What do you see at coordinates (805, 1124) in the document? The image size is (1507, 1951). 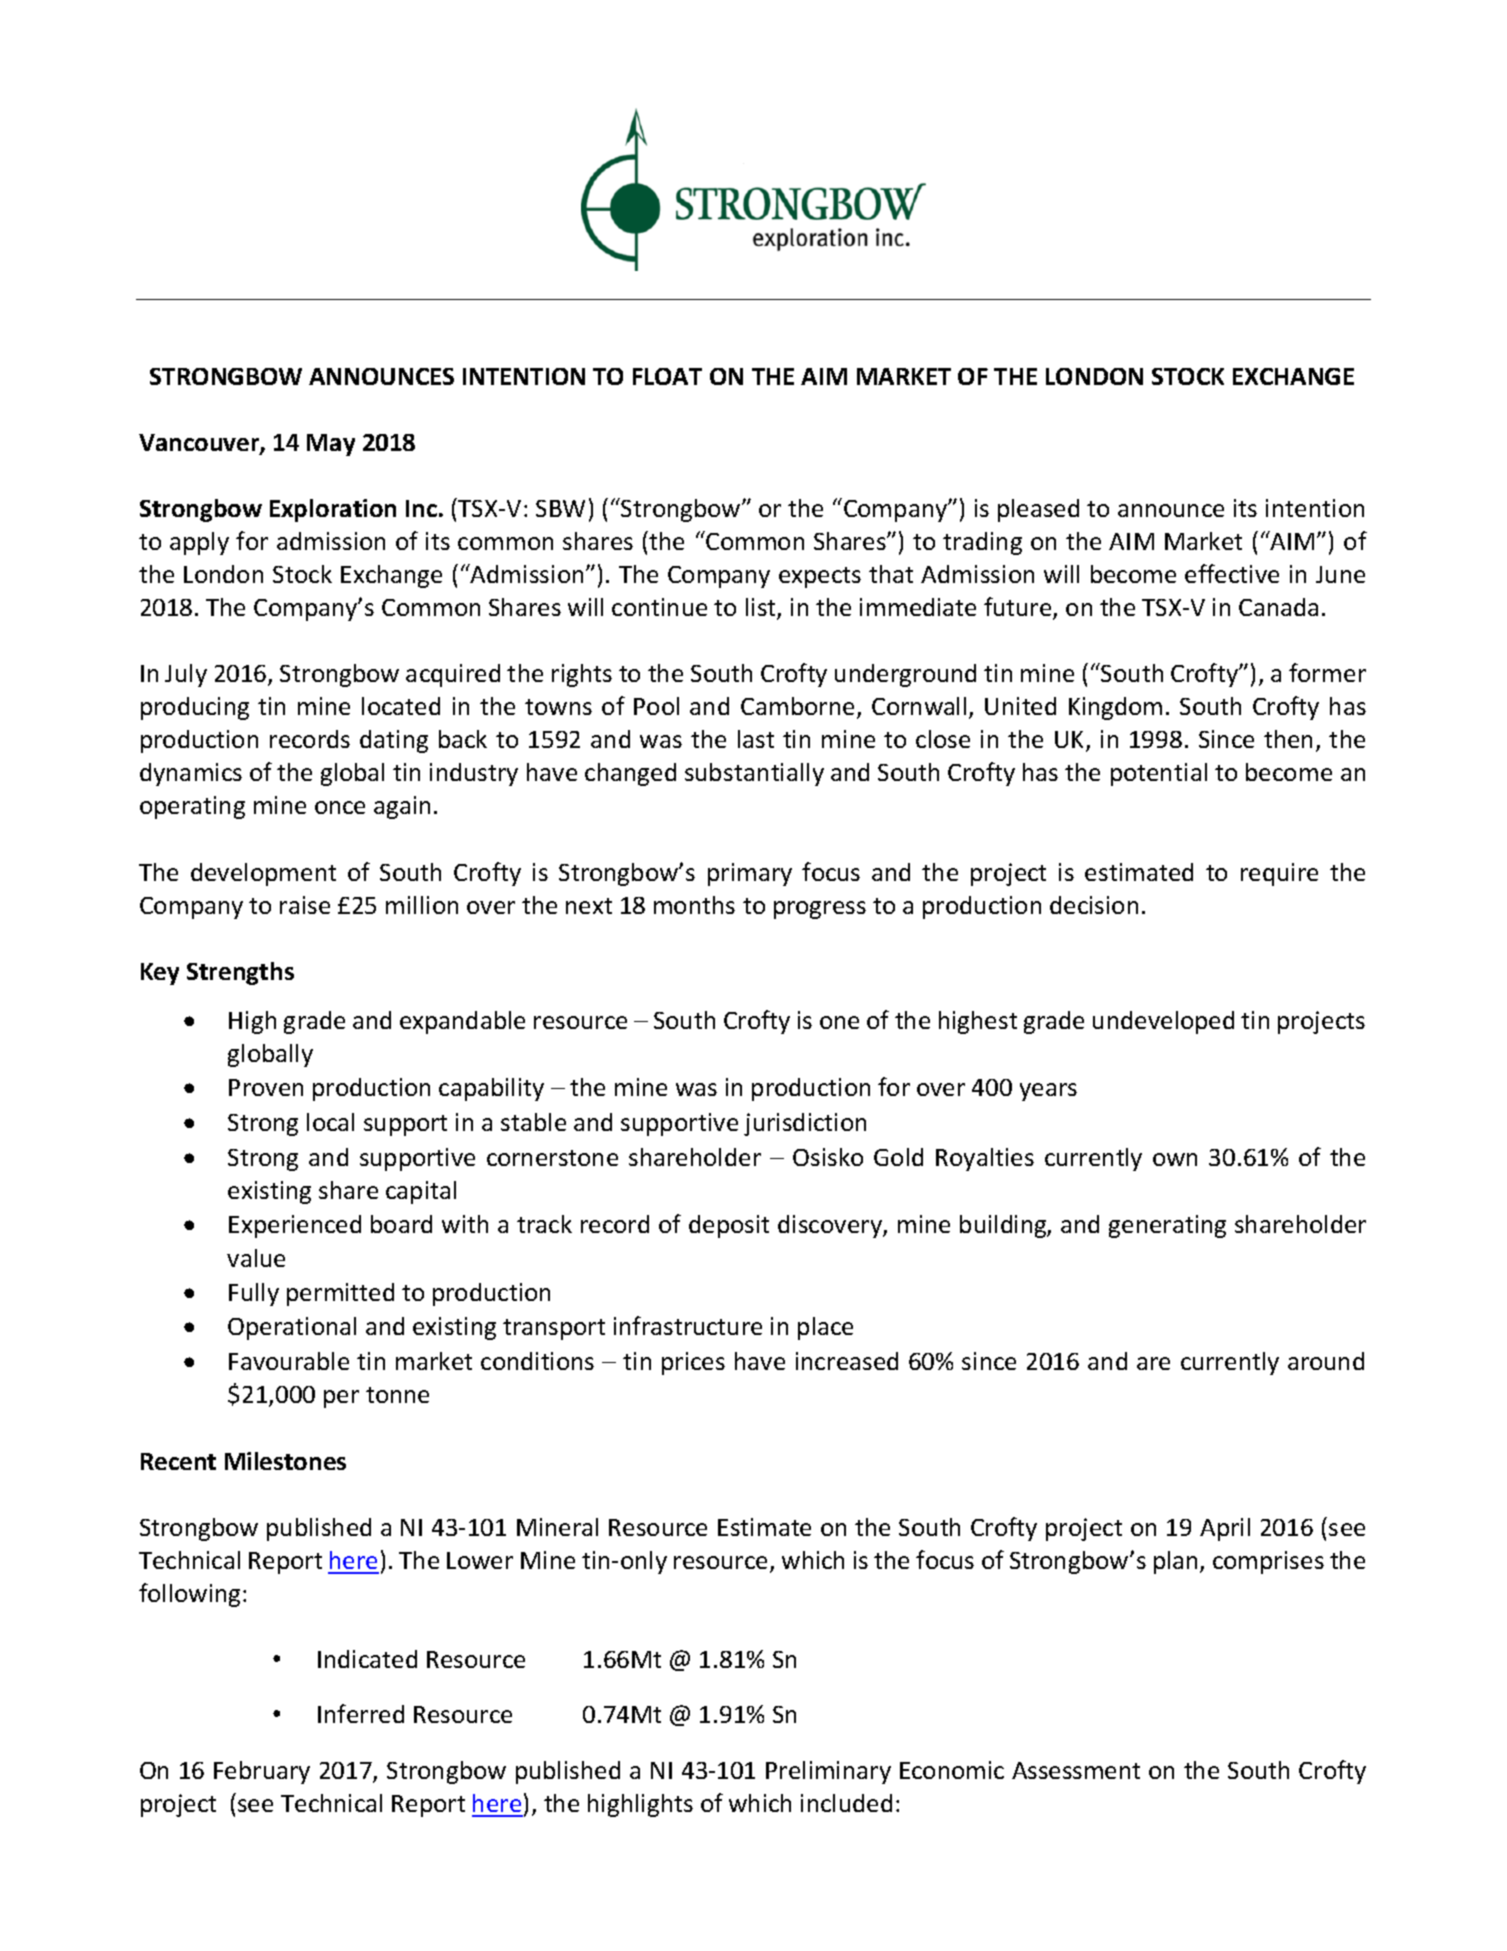 I see `jurisdiction` at bounding box center [805, 1124].
